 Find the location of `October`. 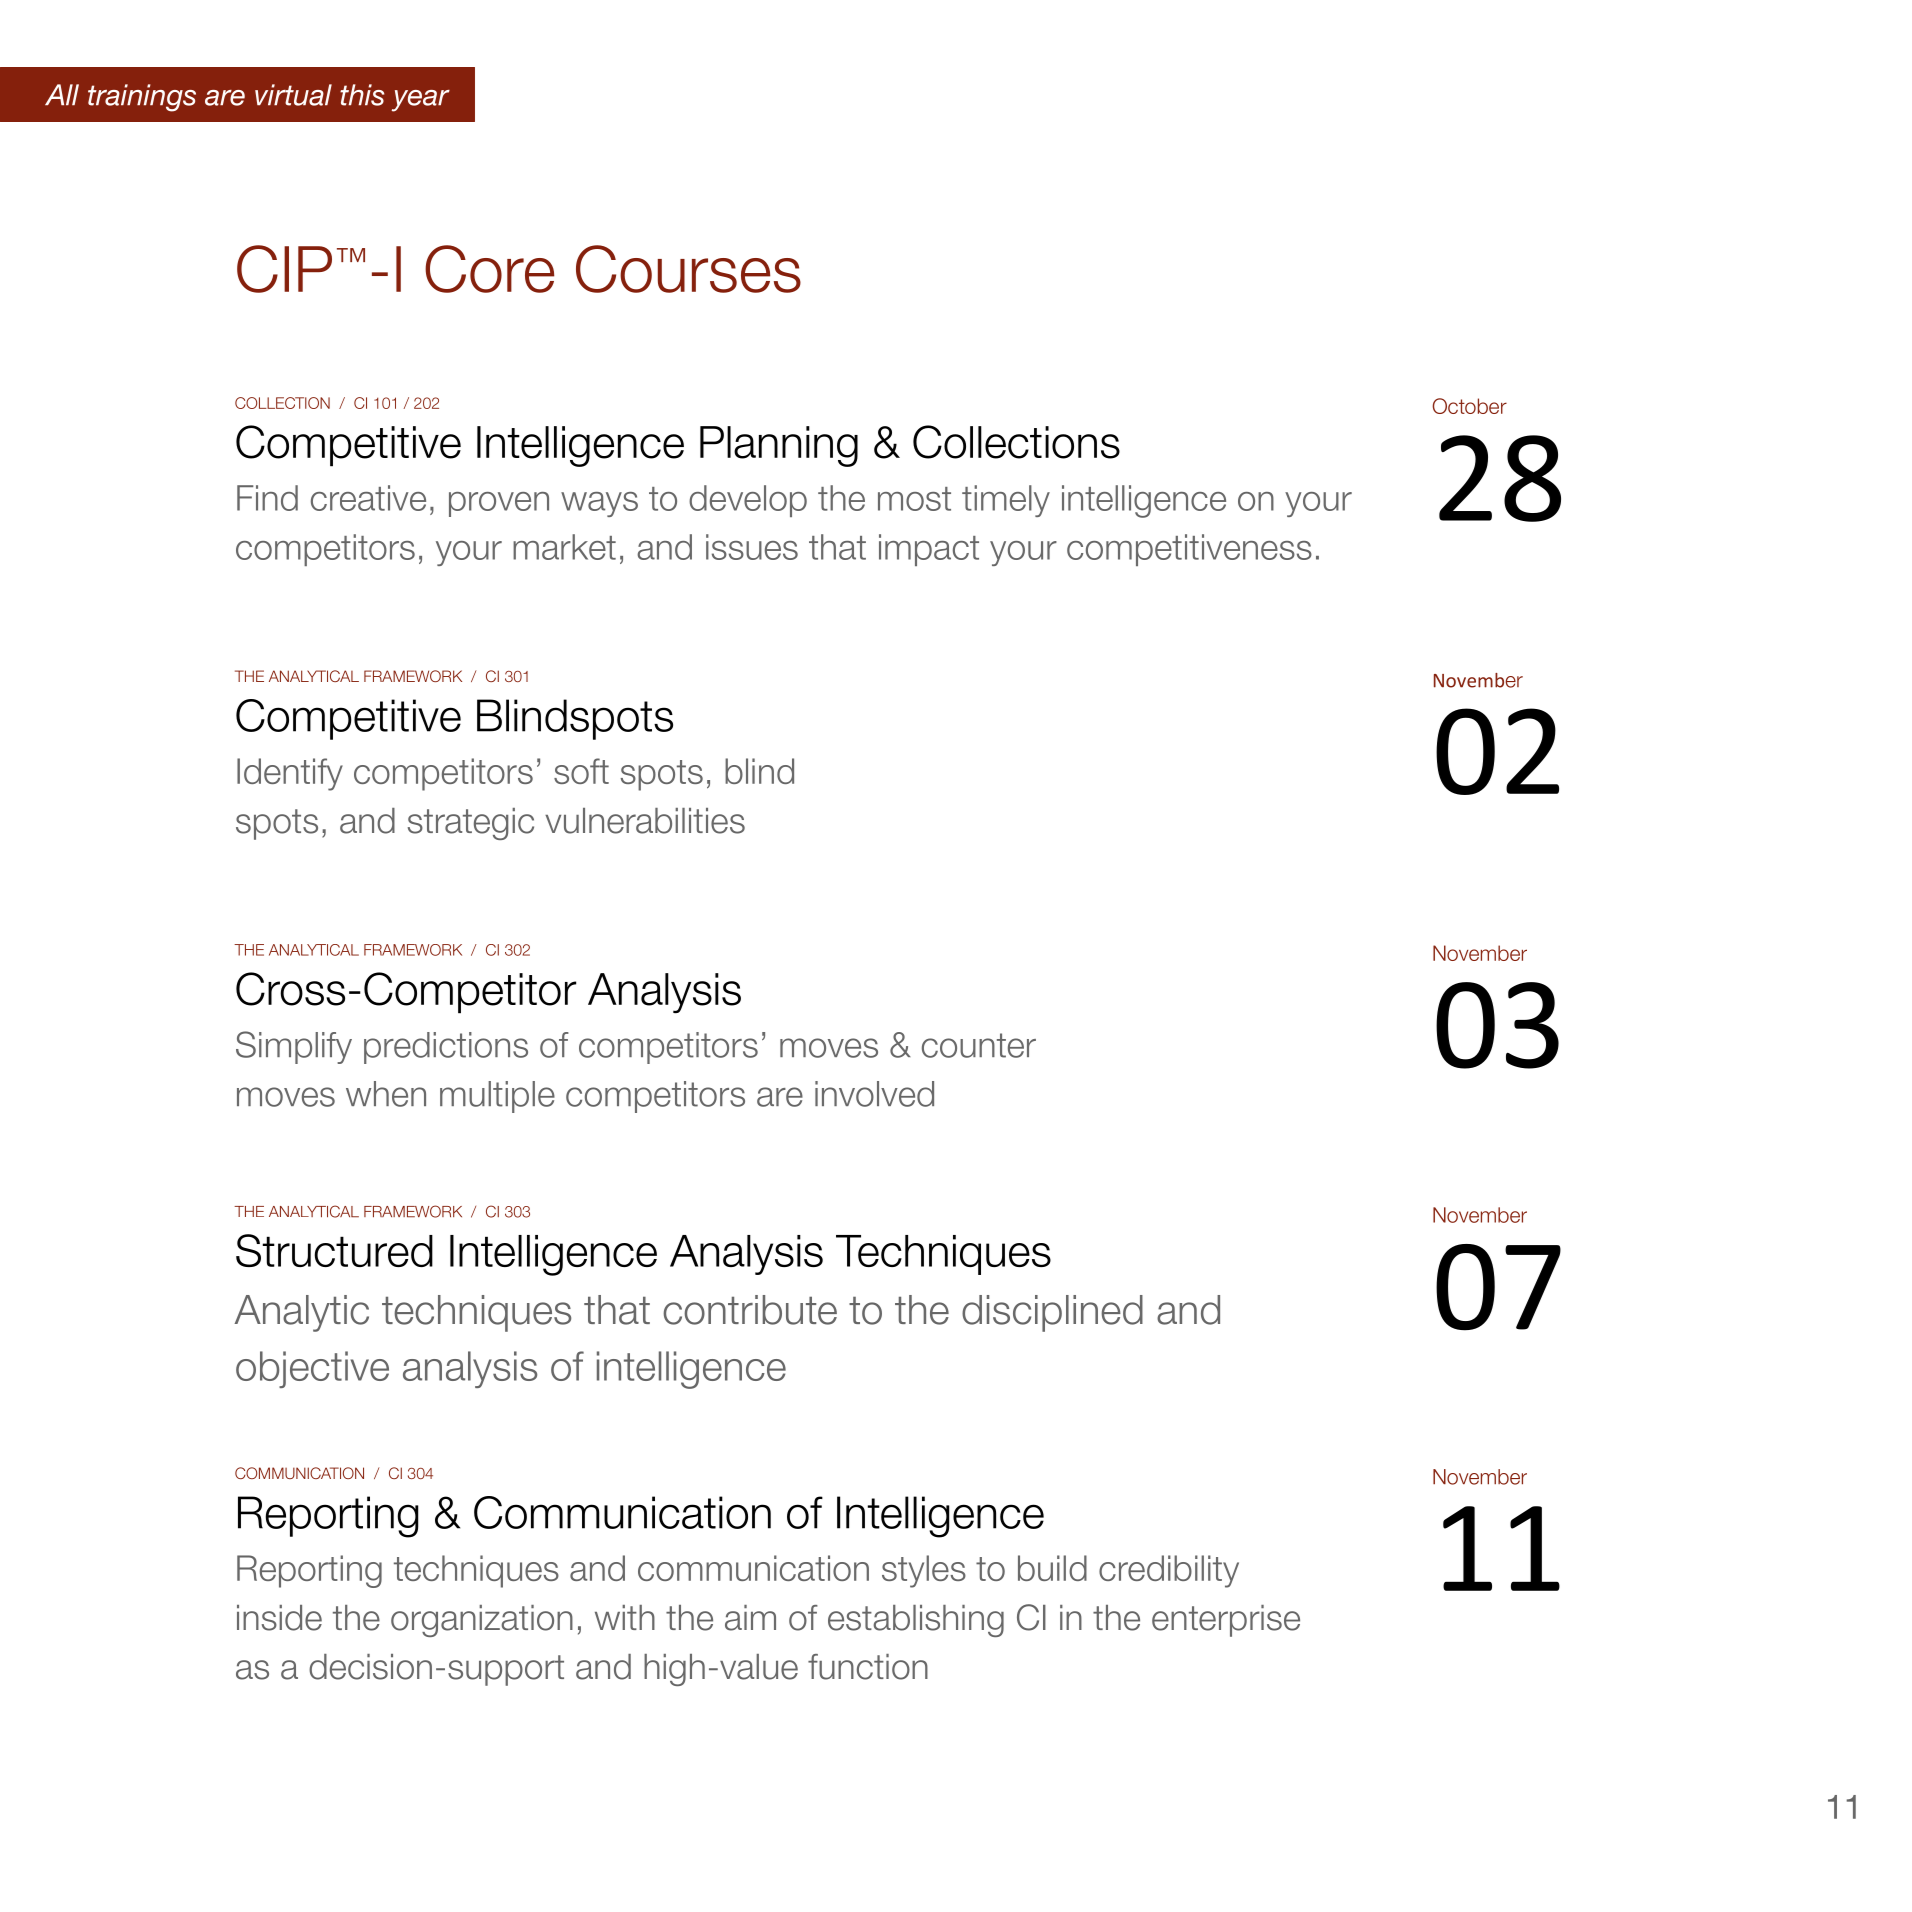

October is located at coordinates (1469, 406).
